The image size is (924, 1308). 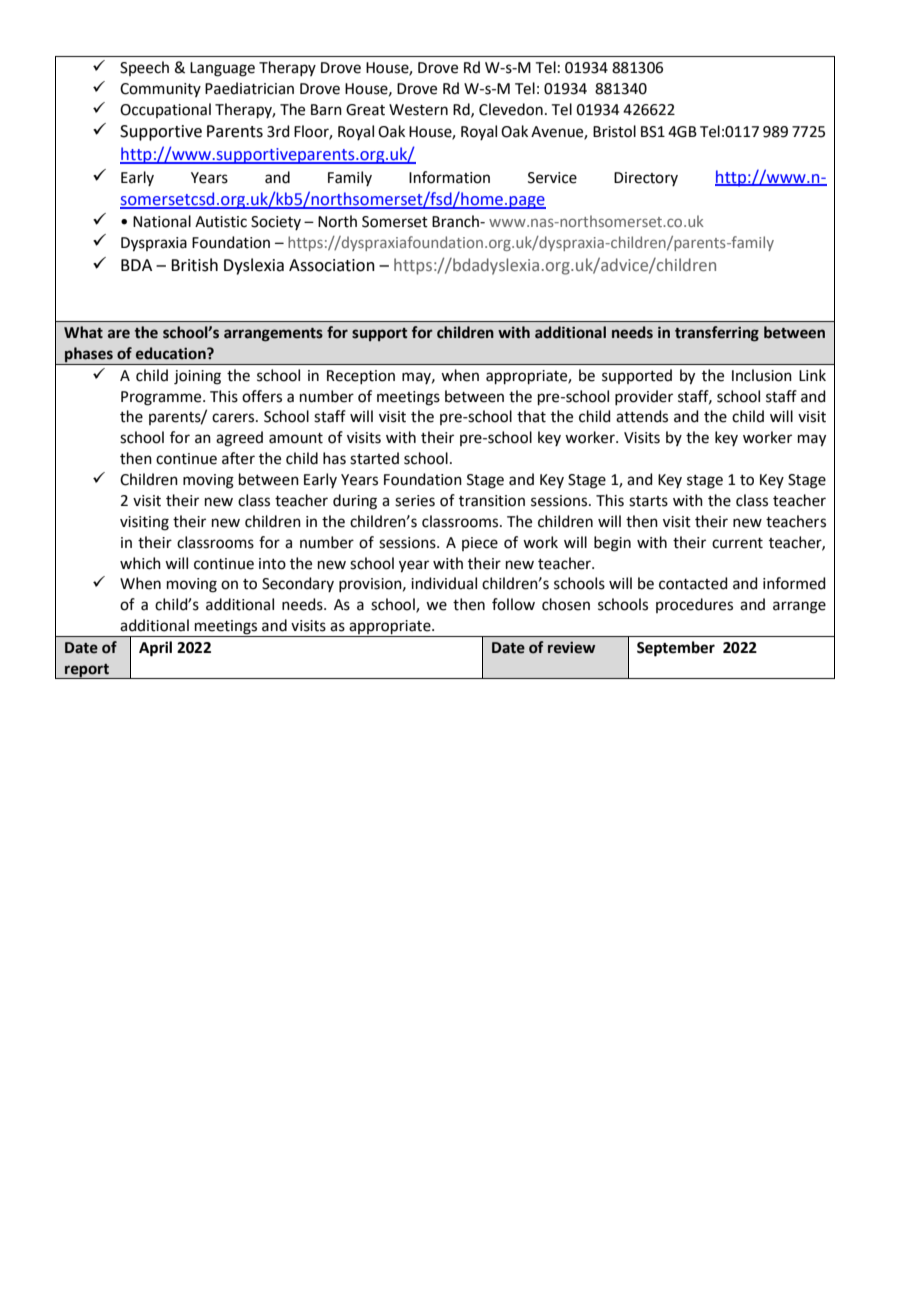 I want to click on Inclusion, so click(x=762, y=375).
